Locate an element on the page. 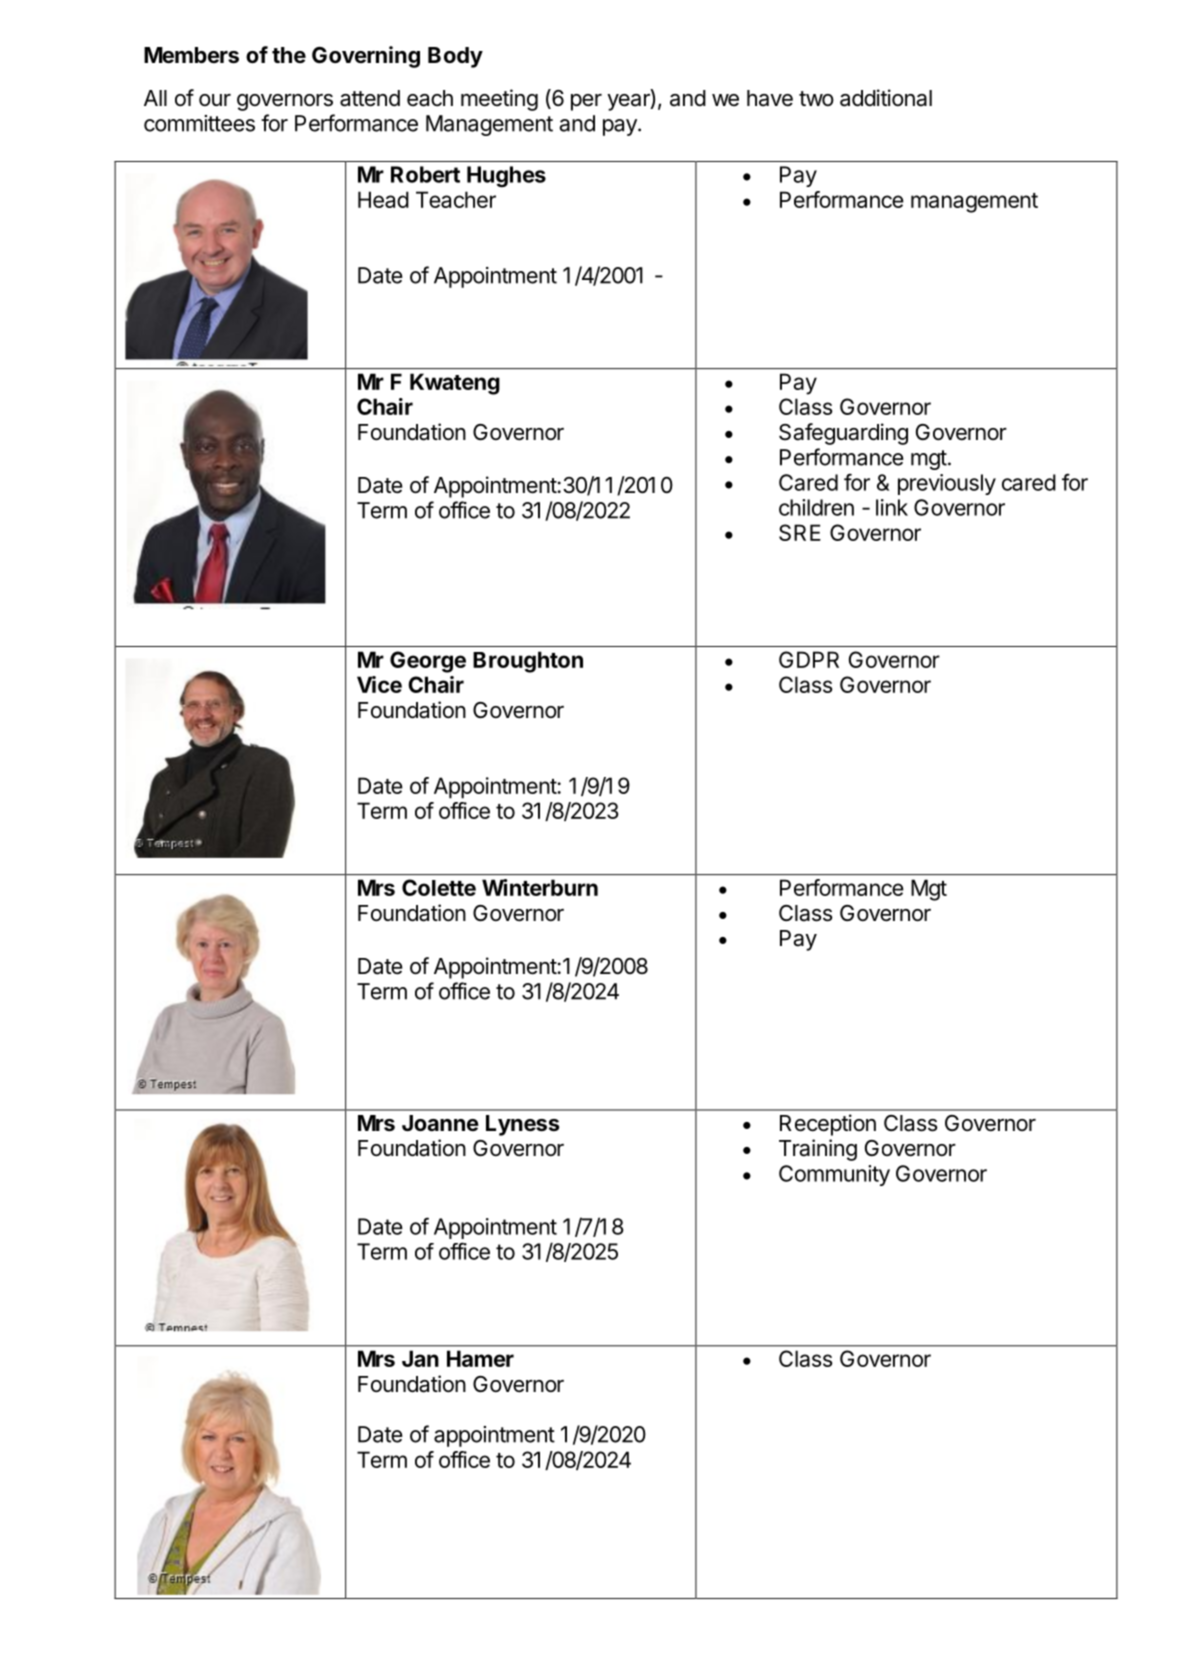 This image has width=1185, height=1676. Jan is located at coordinates (420, 1358).
